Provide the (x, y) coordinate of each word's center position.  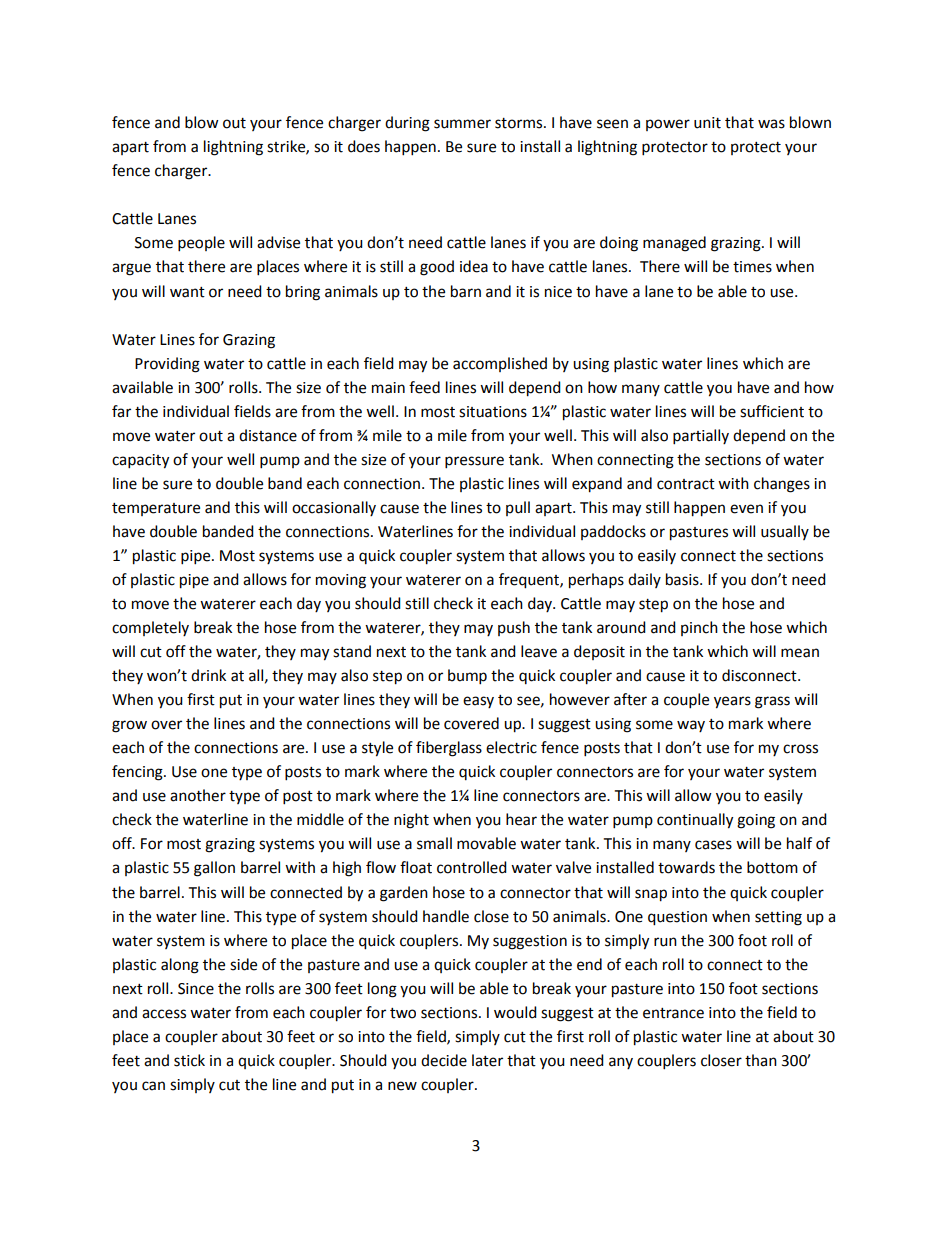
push (514, 628)
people (201, 244)
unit (707, 123)
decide (444, 1060)
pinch (699, 628)
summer (462, 124)
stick (189, 1060)
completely (150, 628)
